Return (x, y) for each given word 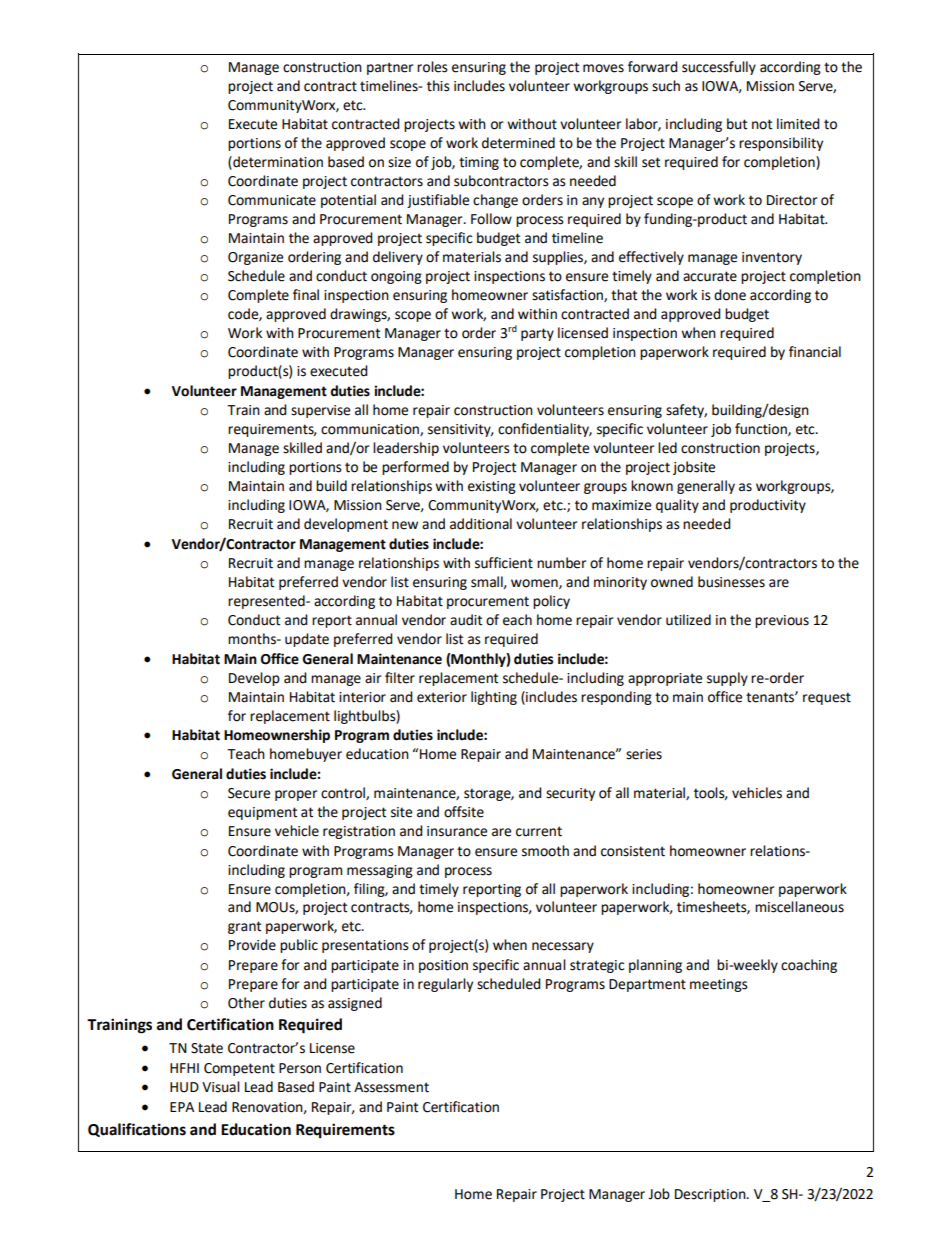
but (737, 124)
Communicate (272, 200)
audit (466, 620)
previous (782, 621)
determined (518, 143)
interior (362, 697)
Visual (221, 1087)
